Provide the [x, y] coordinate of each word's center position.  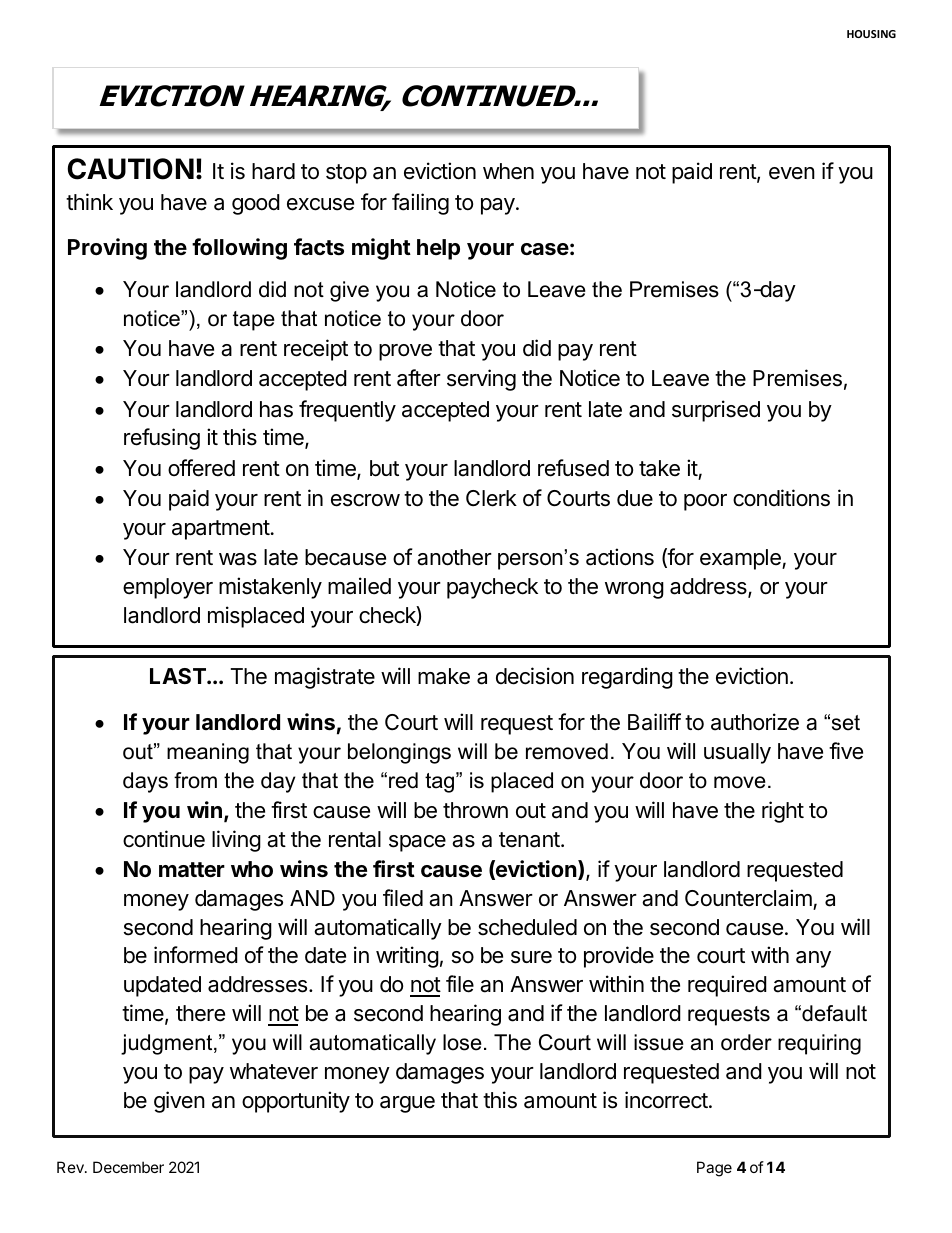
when [508, 171]
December [128, 1167]
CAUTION [130, 169]
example [741, 559]
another [454, 557]
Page [714, 1169]
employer [168, 588]
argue [407, 1104]
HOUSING [871, 34]
